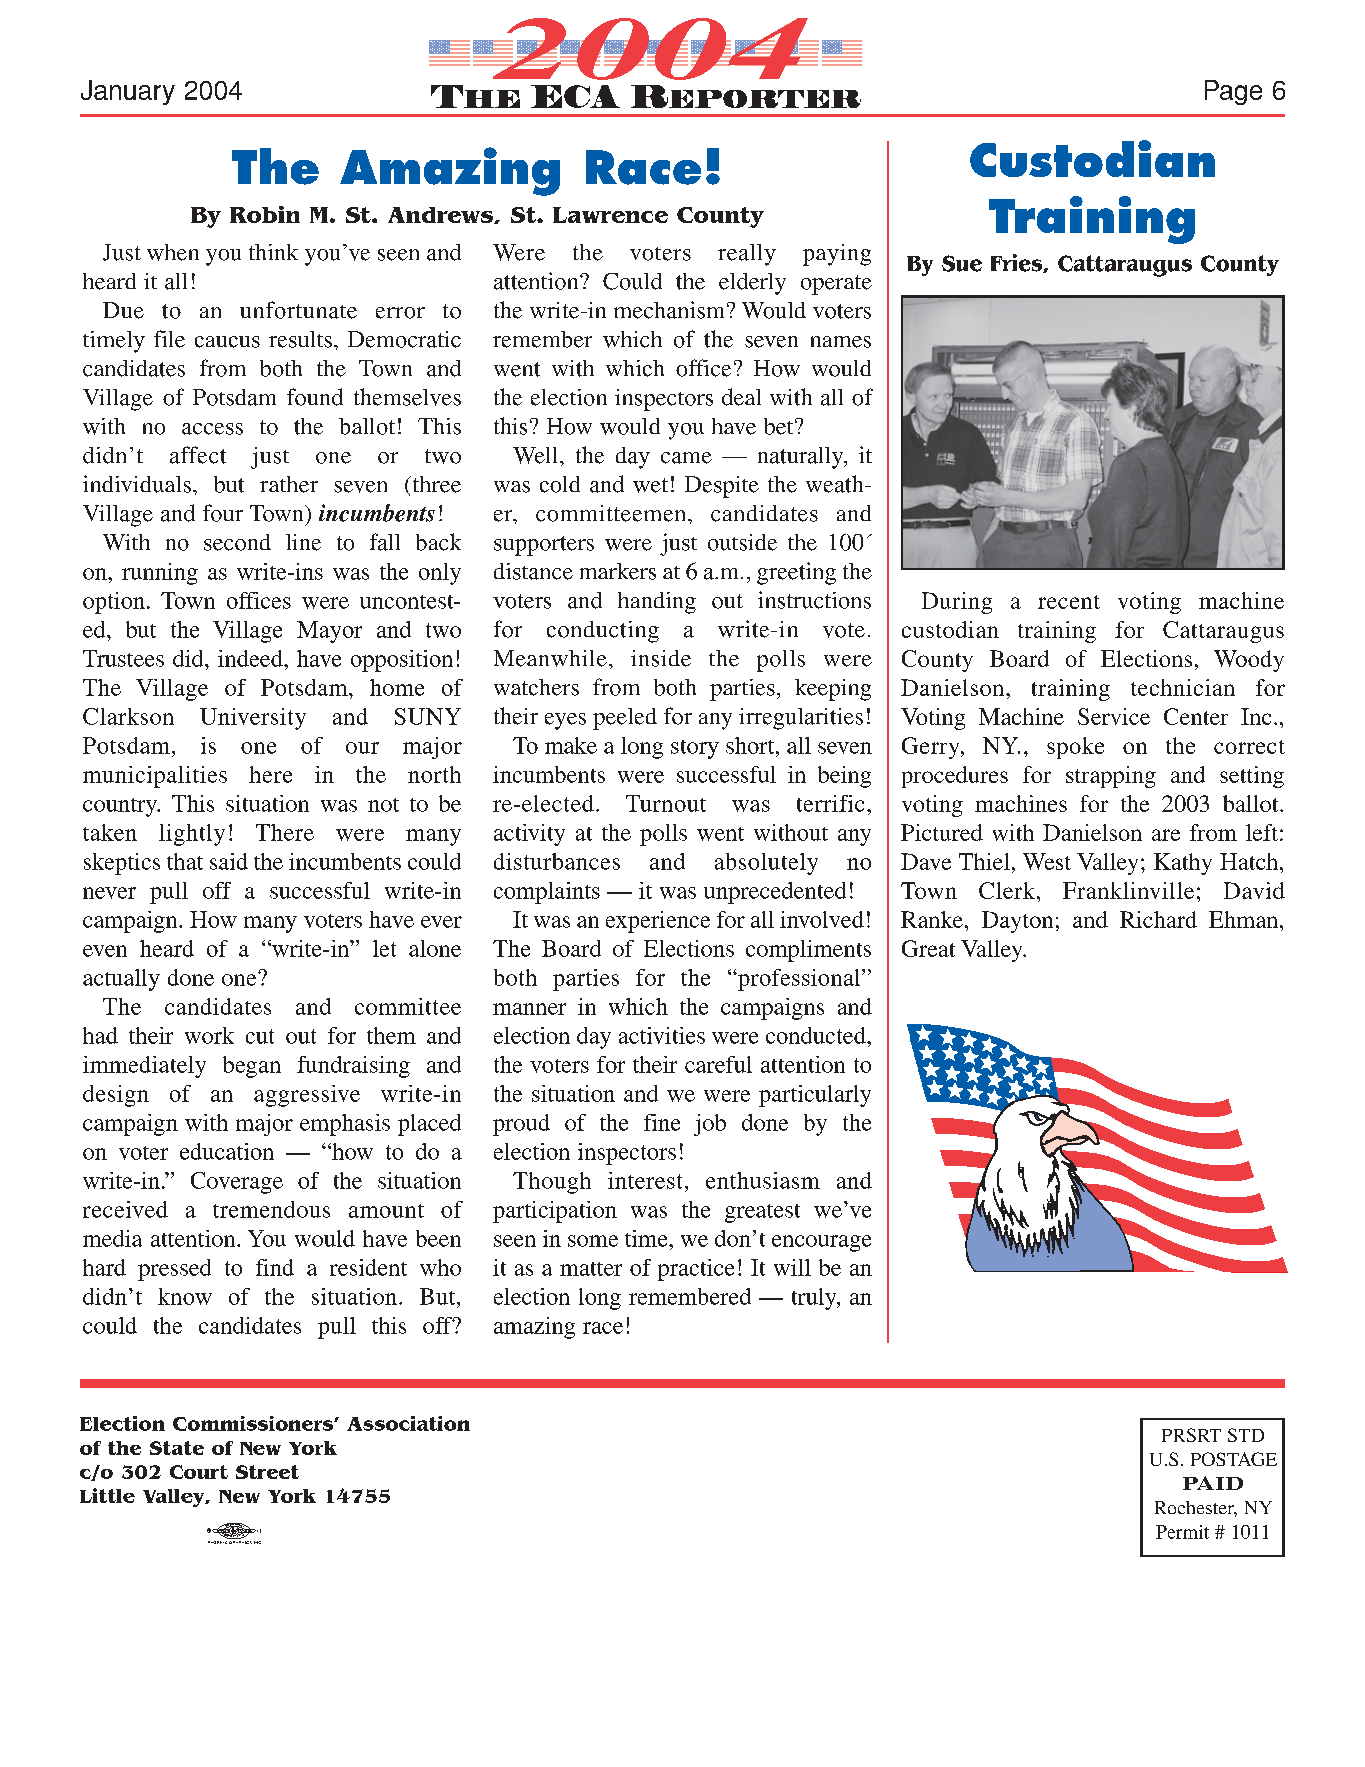  Describe the element at coordinates (260, 1036) in the screenshot. I see `cut` at that location.
